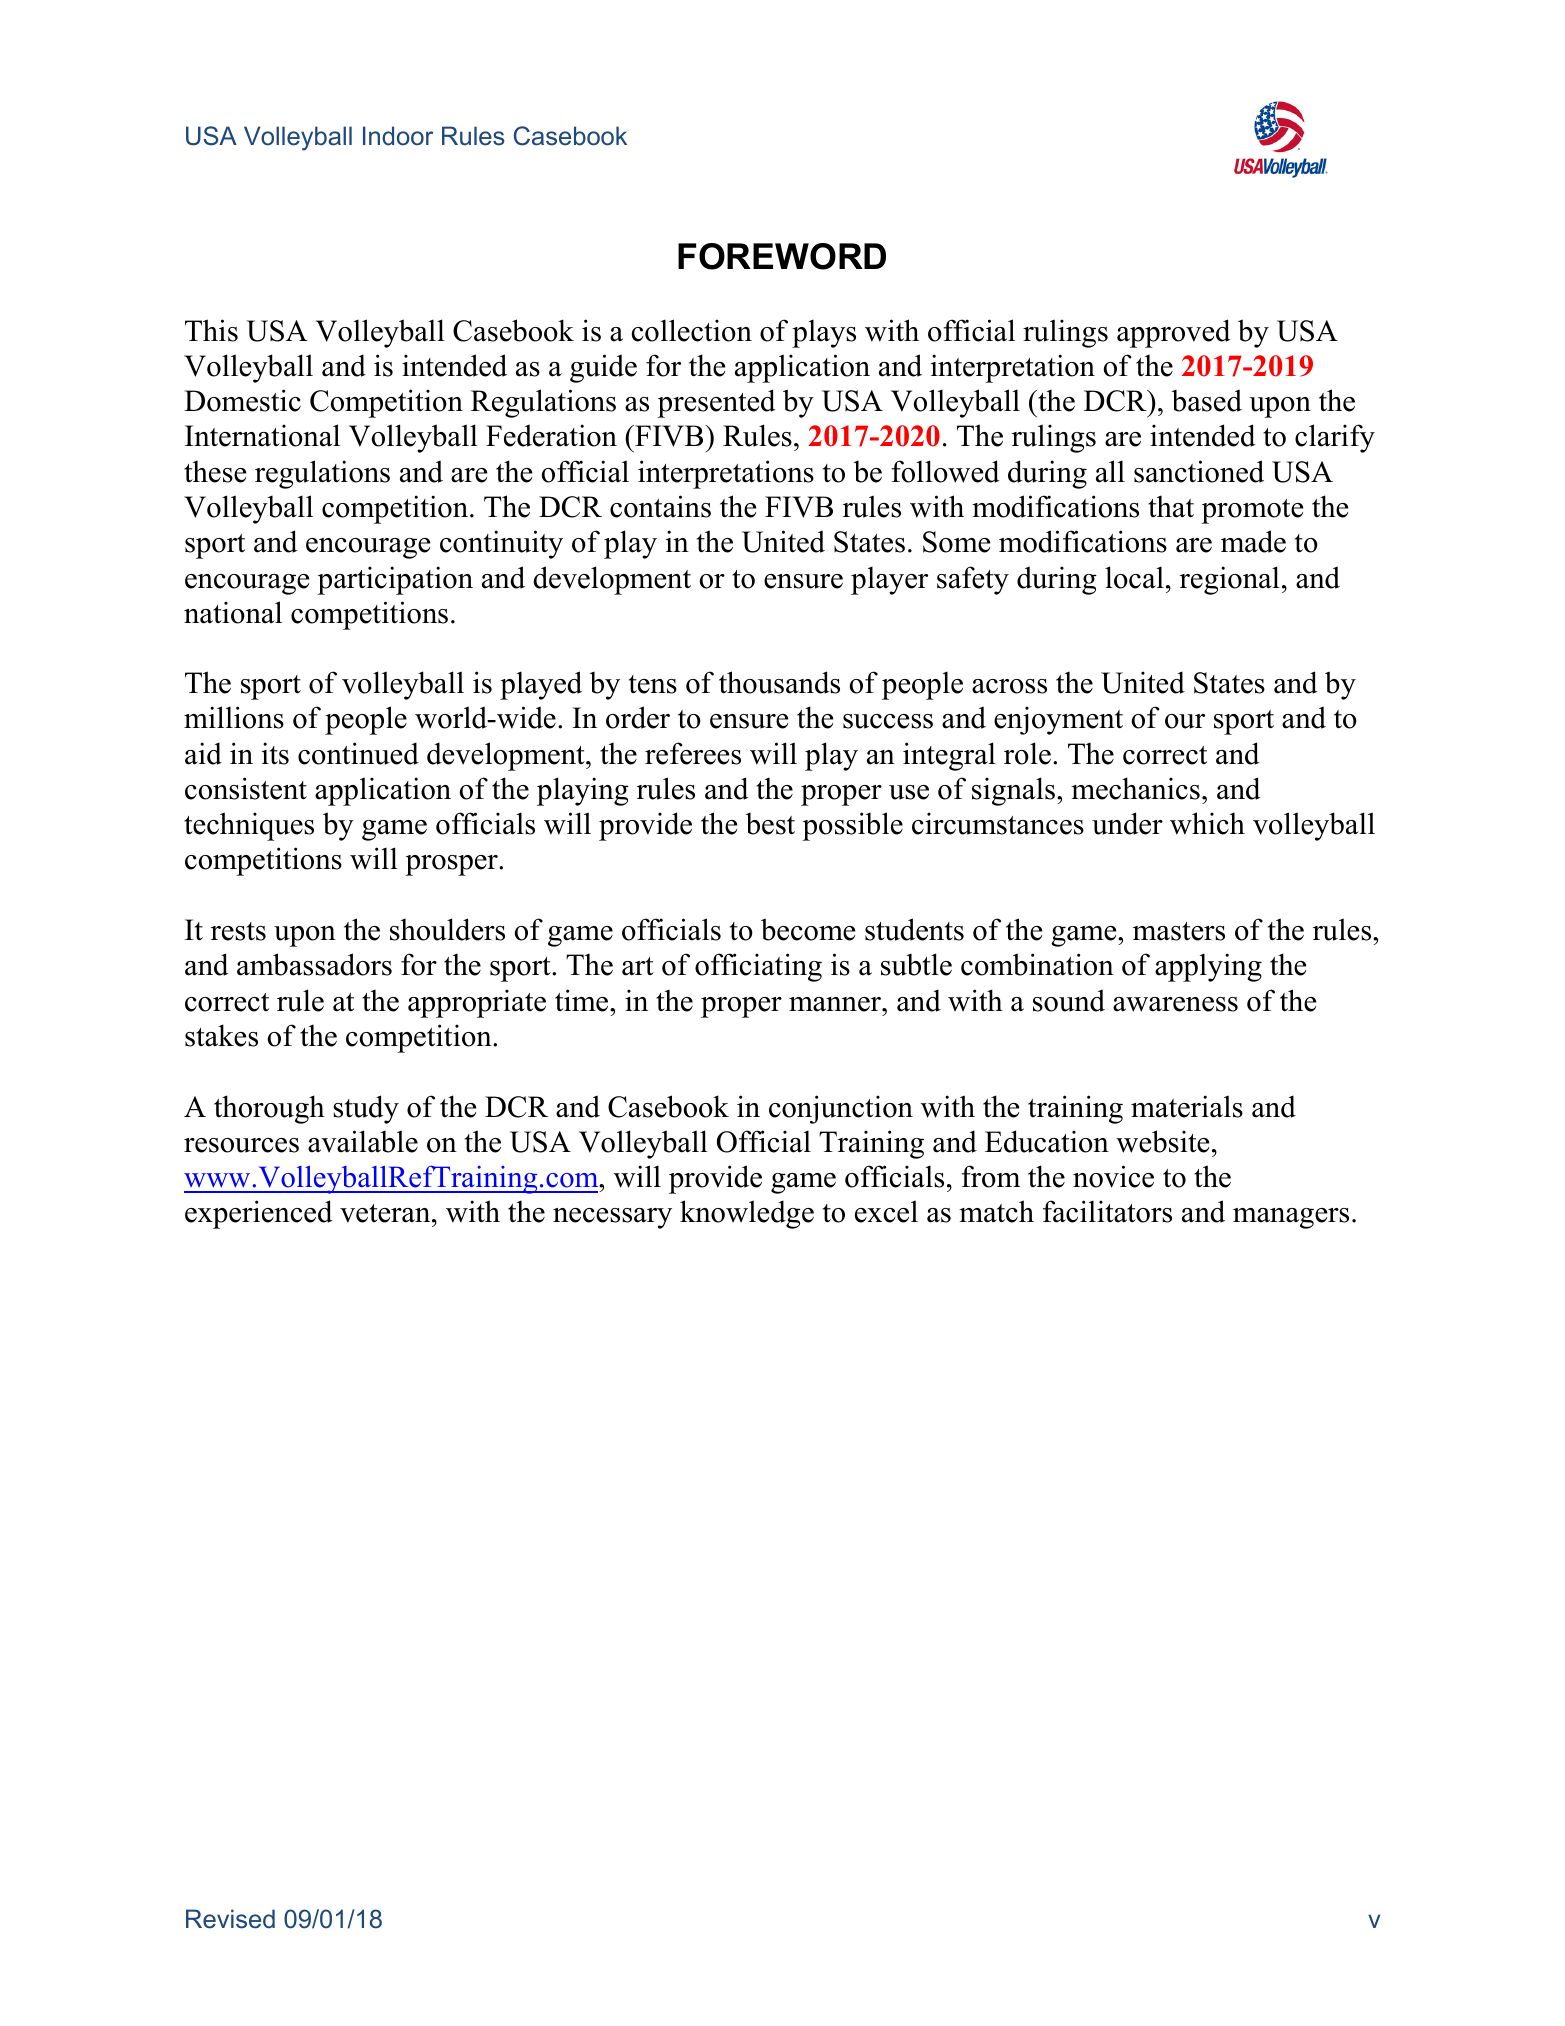 This page has height=2026, width=1565. What do you see at coordinates (782, 256) in the page?
I see `FOREWORD` at bounding box center [782, 256].
